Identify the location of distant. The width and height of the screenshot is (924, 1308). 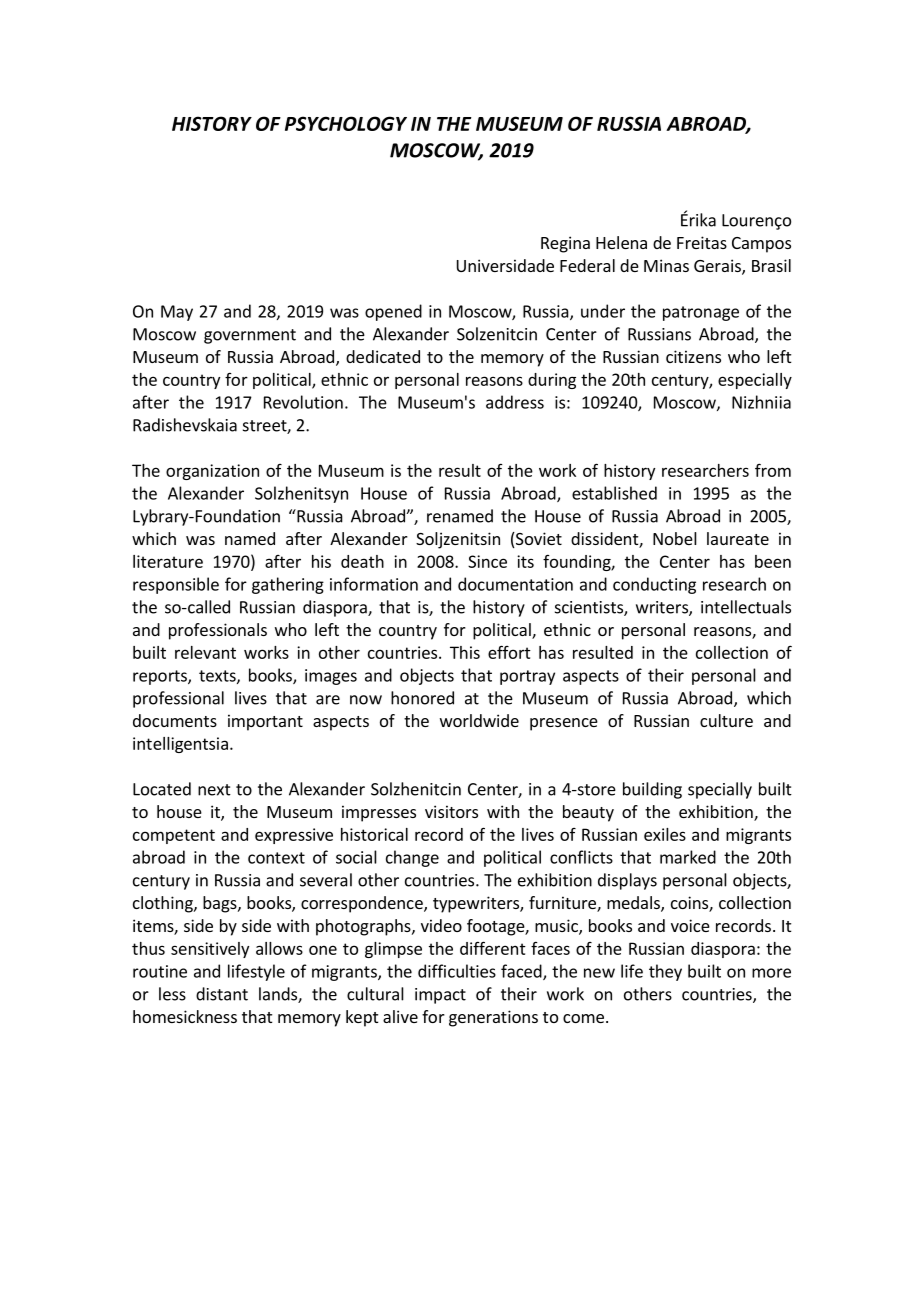
(222, 994).
